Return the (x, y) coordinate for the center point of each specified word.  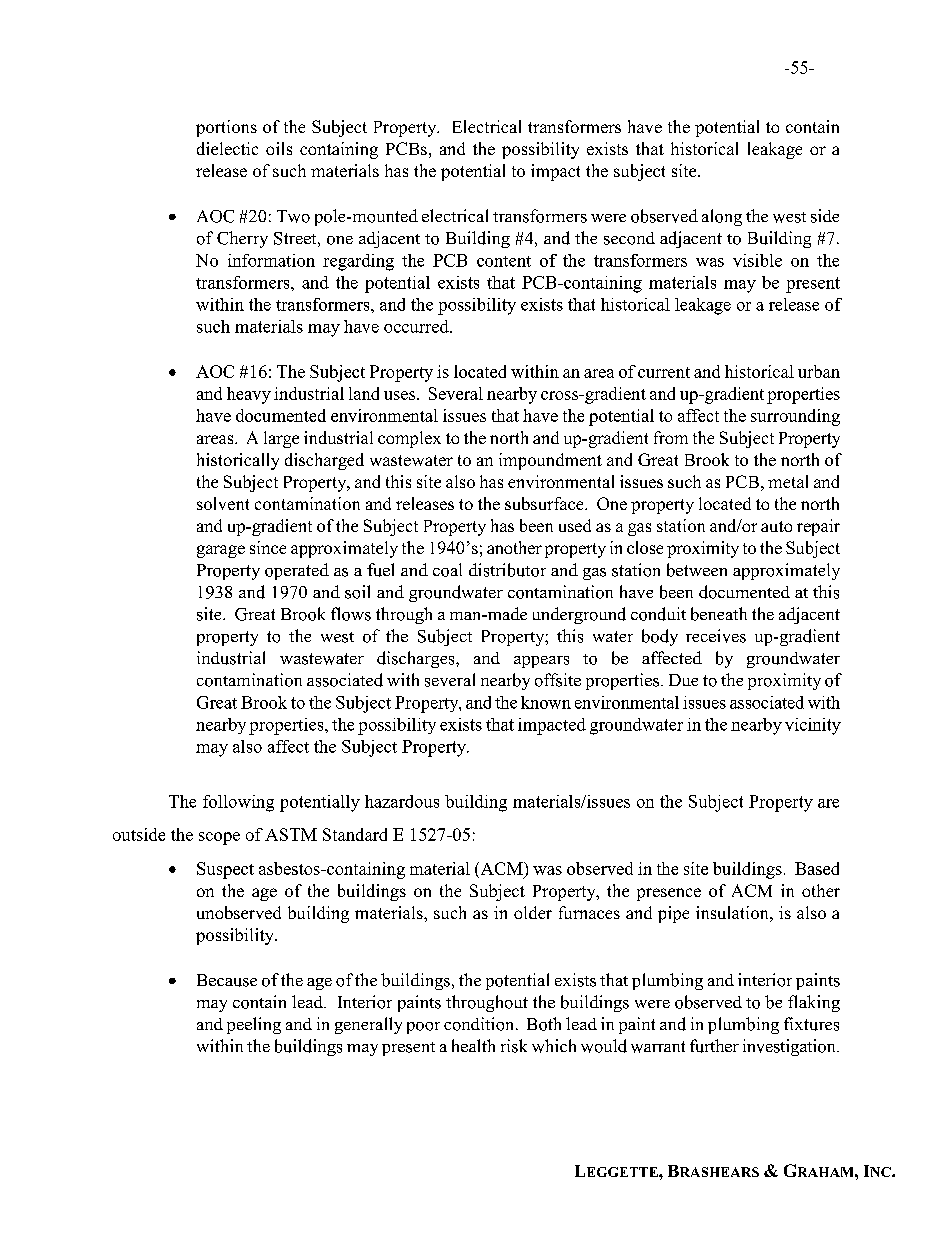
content (504, 261)
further (714, 1046)
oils (279, 148)
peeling (254, 1025)
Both (544, 1024)
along (722, 217)
